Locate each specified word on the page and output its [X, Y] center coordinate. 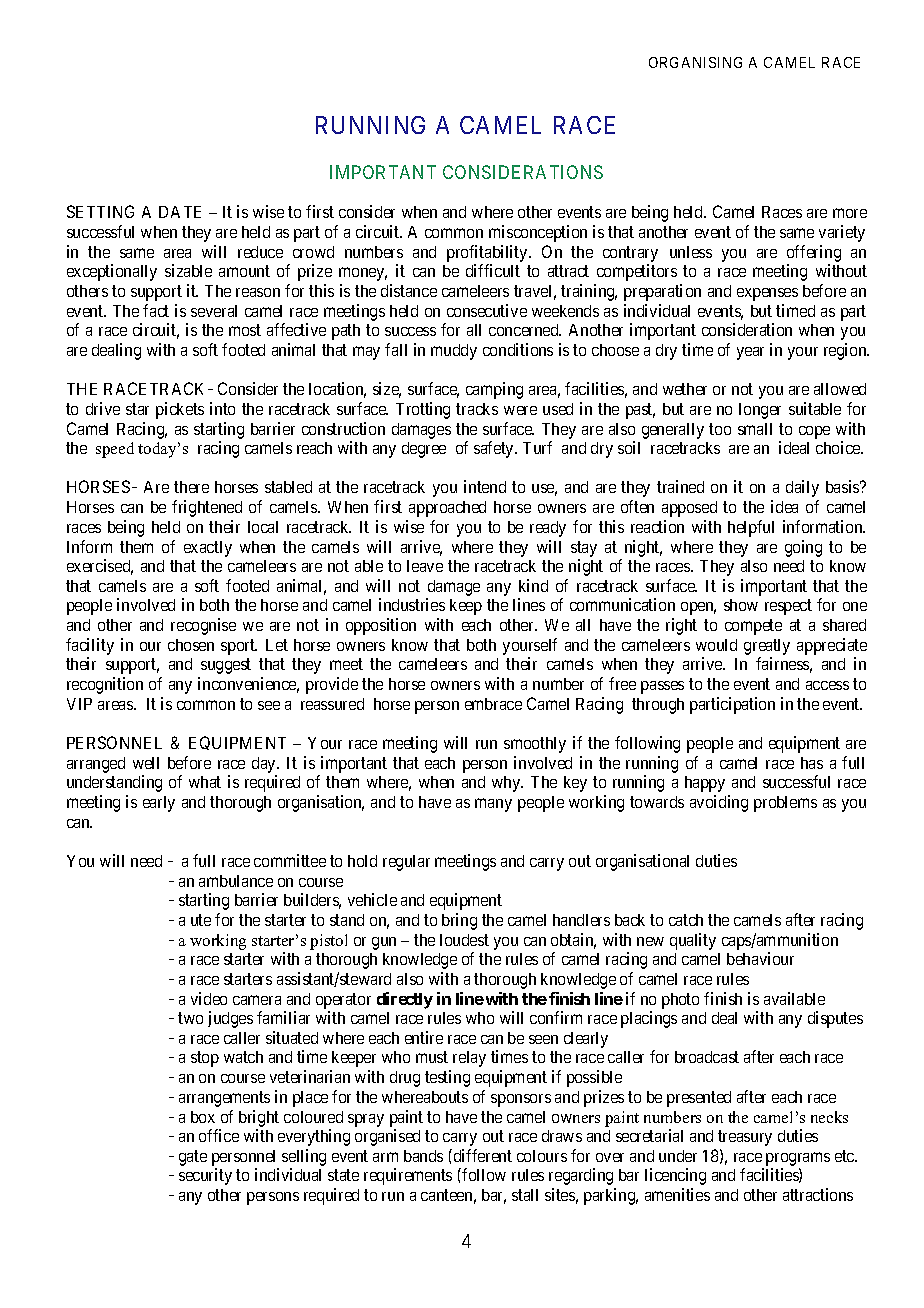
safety [495, 449]
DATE [180, 212]
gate [193, 1158]
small [755, 429]
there [191, 487]
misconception [538, 233]
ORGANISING [695, 62]
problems [785, 804]
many [493, 805]
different [481, 1155]
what [205, 782]
